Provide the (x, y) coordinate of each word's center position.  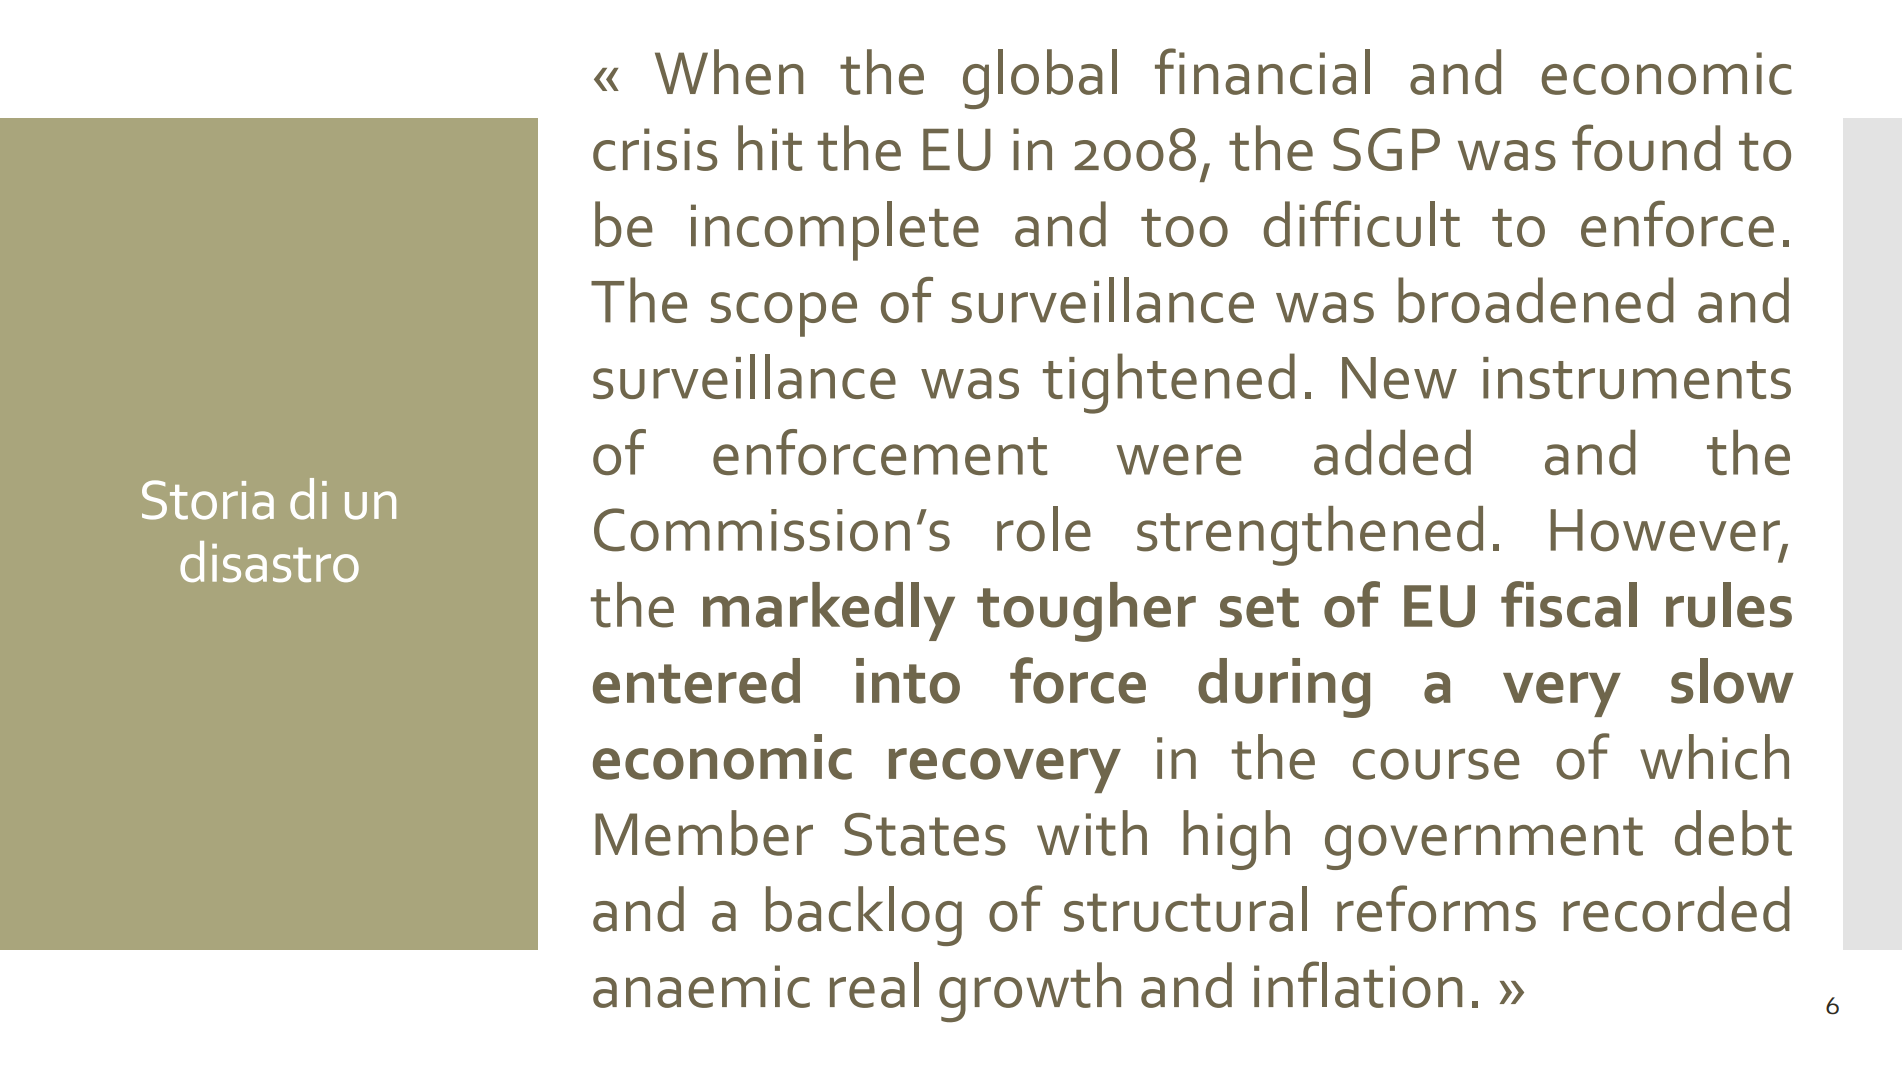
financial (1262, 71)
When (729, 72)
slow (1732, 681)
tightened (1169, 383)
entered (696, 681)
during (1284, 688)
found (1646, 147)
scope (784, 314)
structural (1185, 909)
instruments (1637, 378)
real (874, 985)
